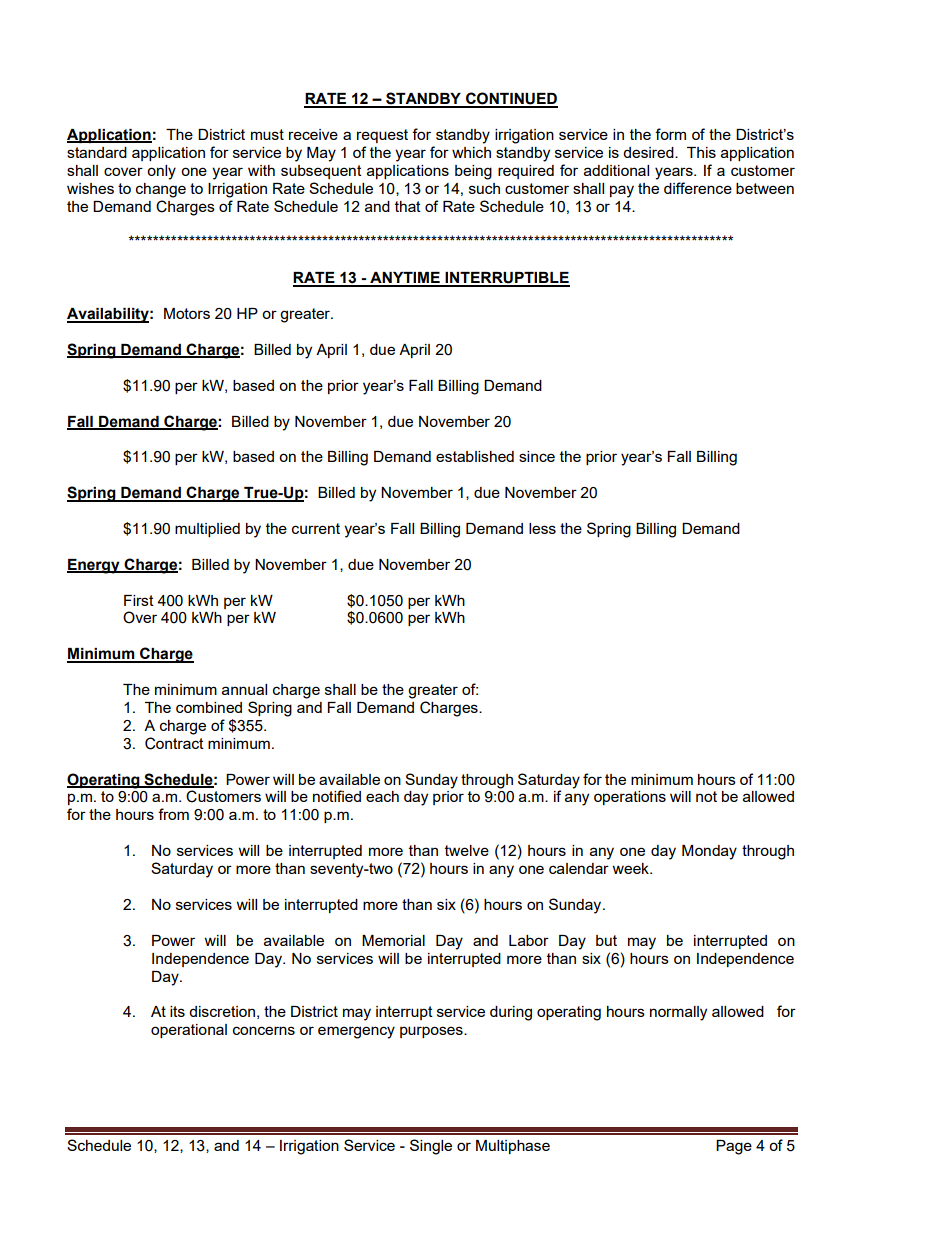 The height and width of the screenshot is (1233, 952). What do you see at coordinates (139, 600) in the screenshot?
I see `First` at bounding box center [139, 600].
